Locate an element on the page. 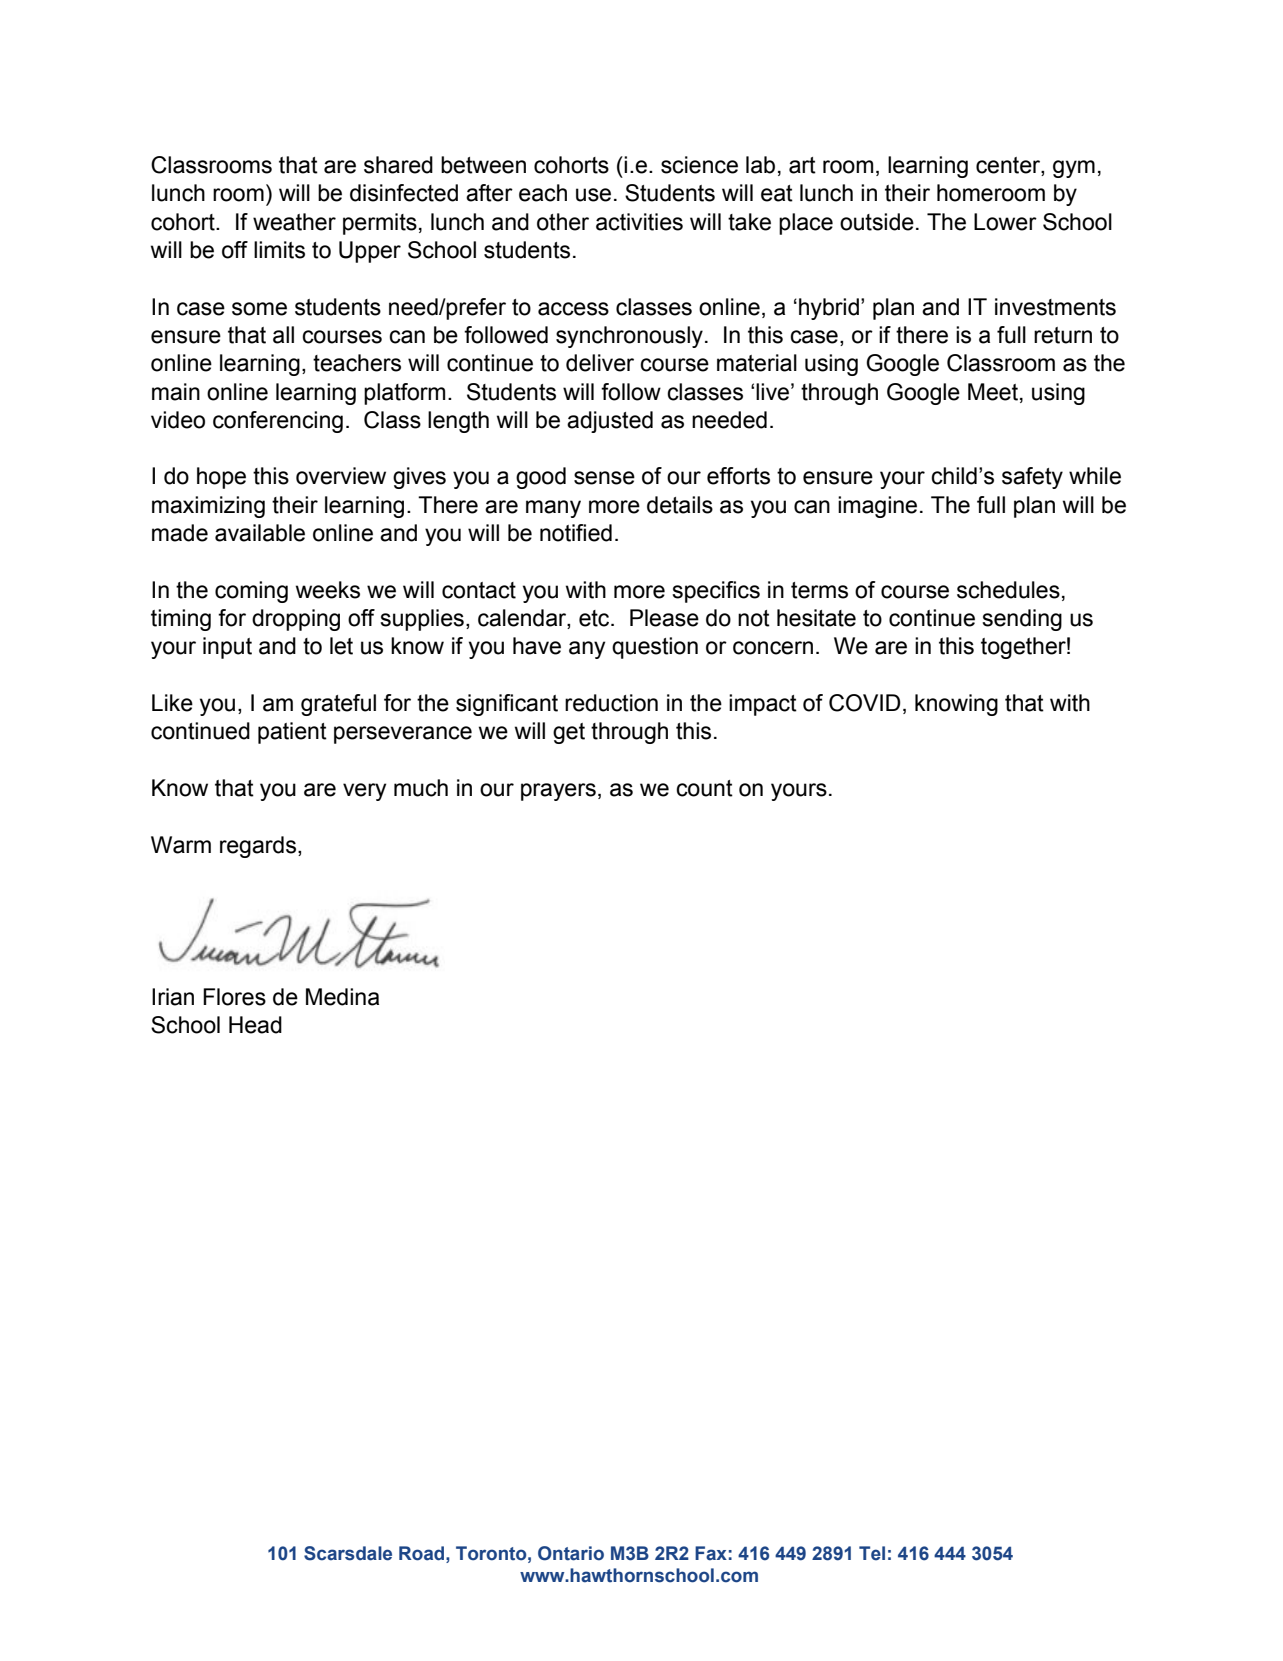 Image resolution: width=1283 pixels, height=1661 pixels. prayers is located at coordinates (558, 792).
